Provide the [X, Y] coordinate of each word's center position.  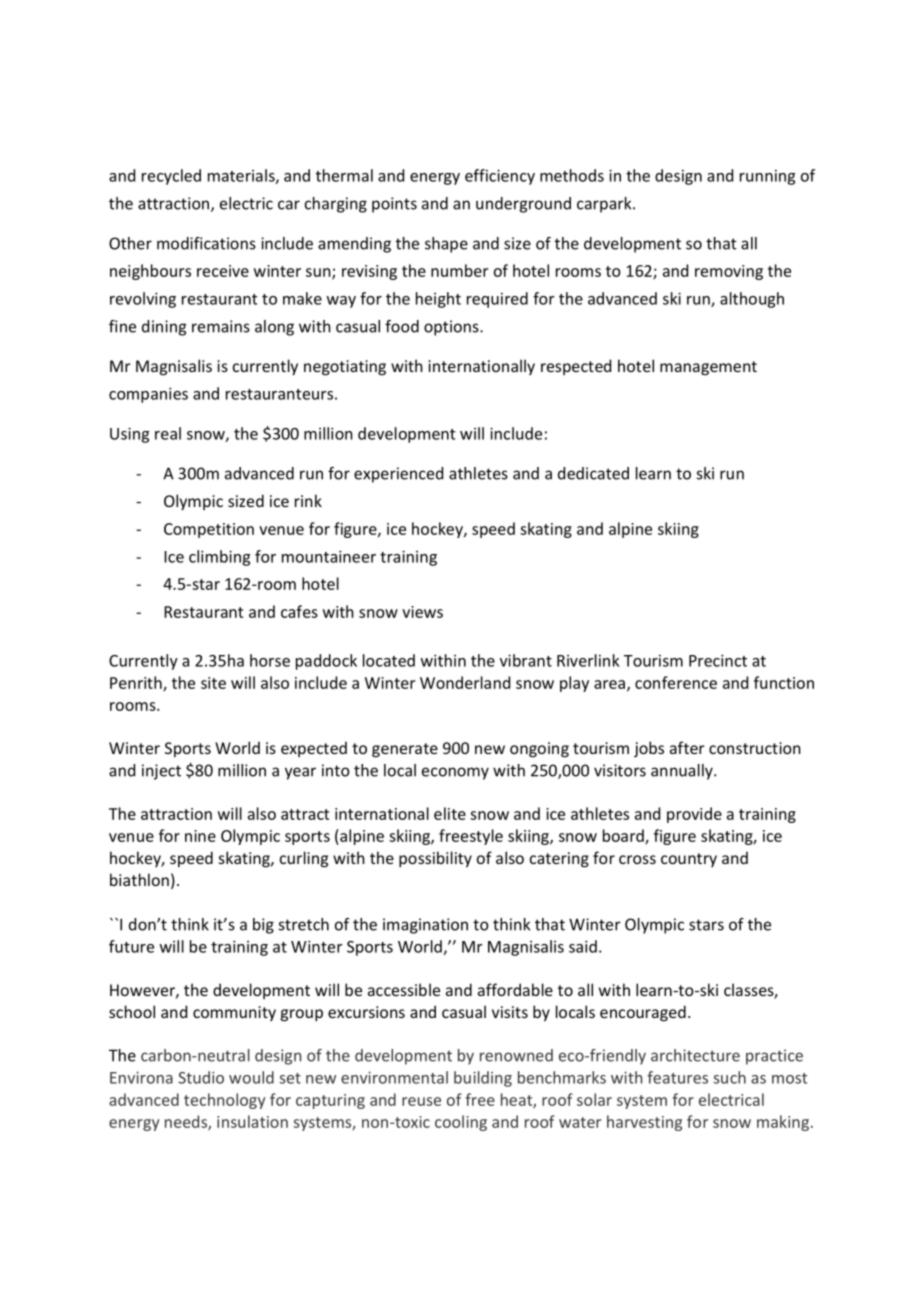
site [213, 683]
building [483, 1079]
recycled [171, 177]
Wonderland [465, 682]
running [767, 177]
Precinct [718, 660]
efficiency [500, 177]
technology [224, 1101]
